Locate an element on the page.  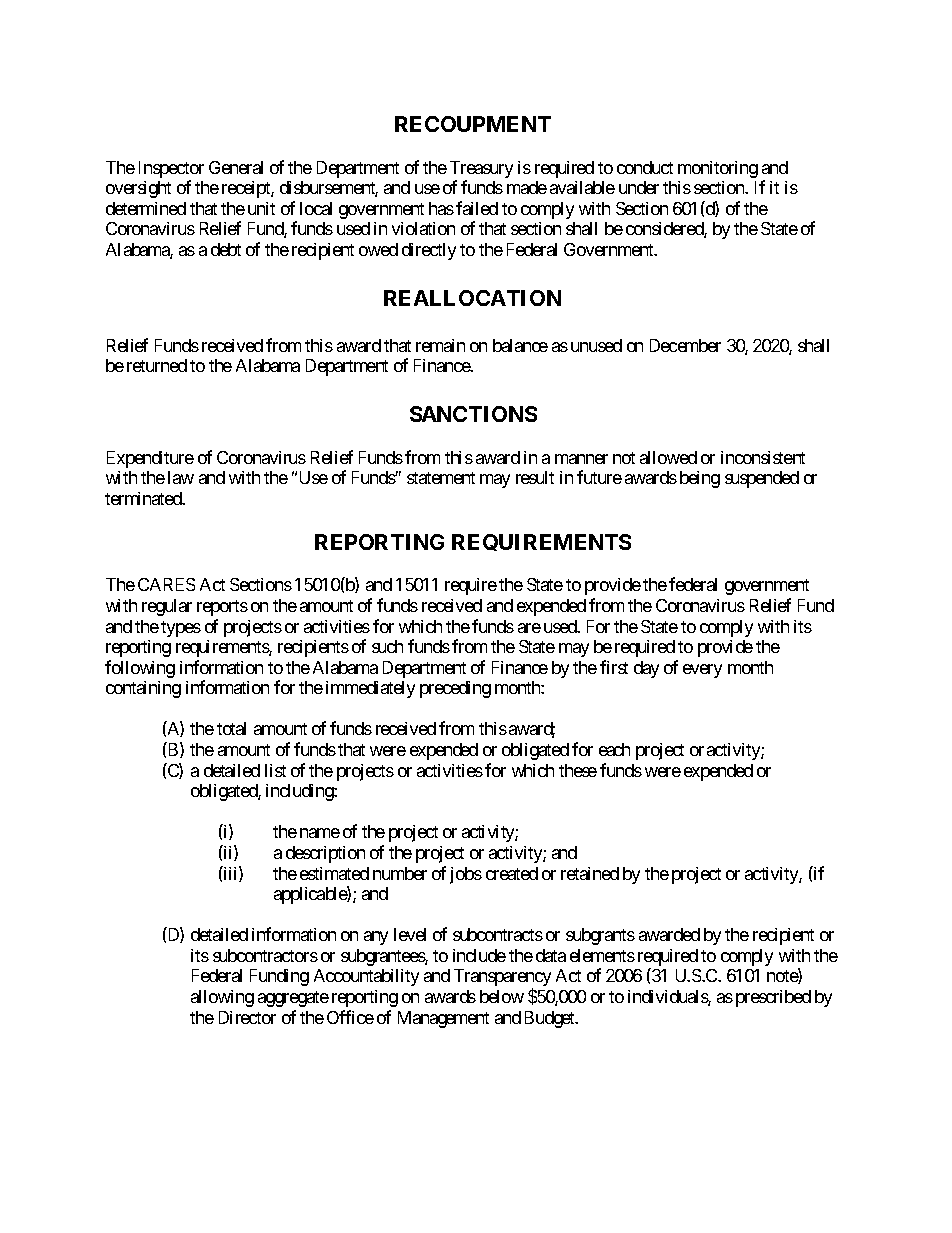
every is located at coordinates (702, 671).
